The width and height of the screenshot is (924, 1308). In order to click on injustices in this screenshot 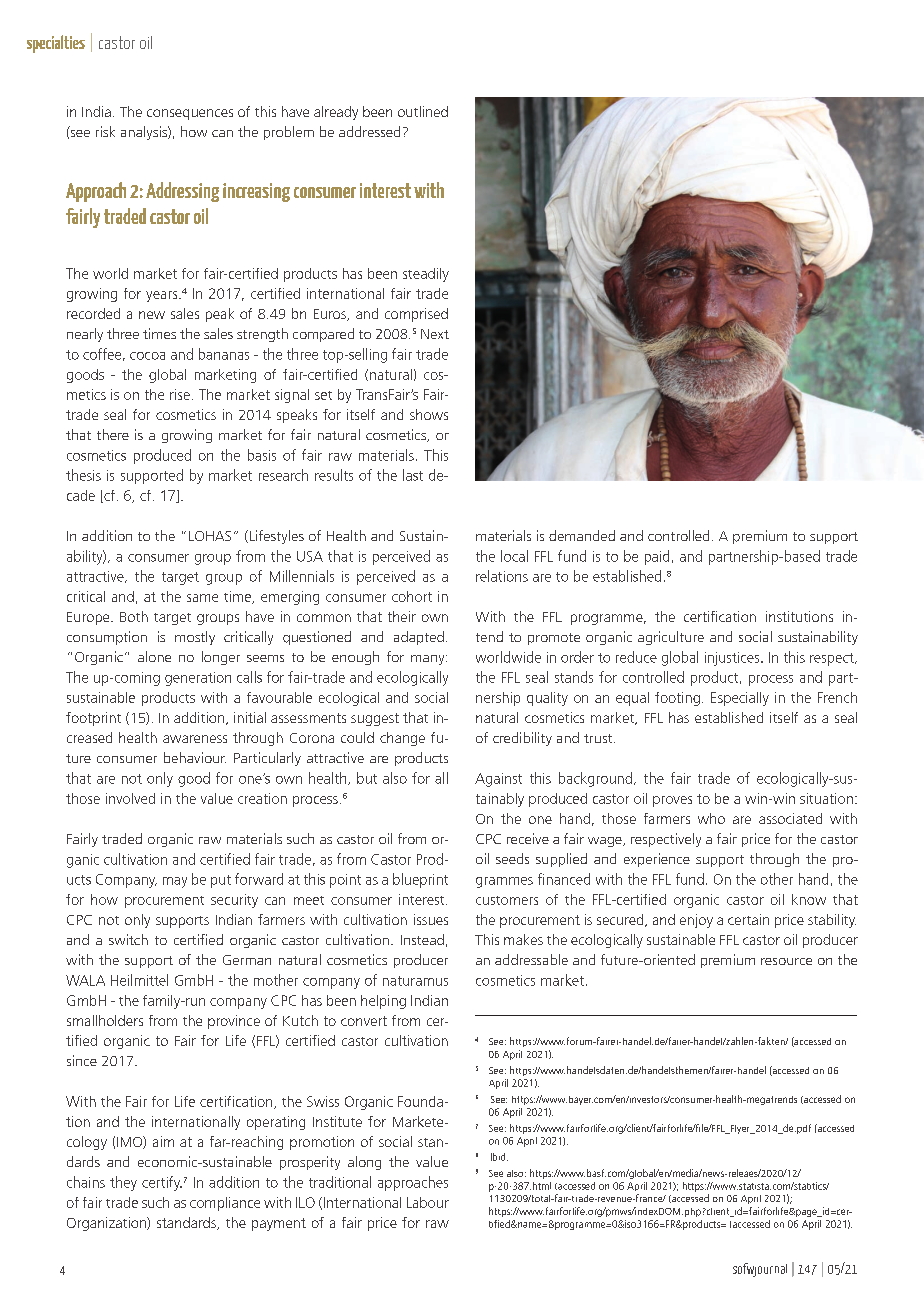, I will do `click(733, 659)`.
